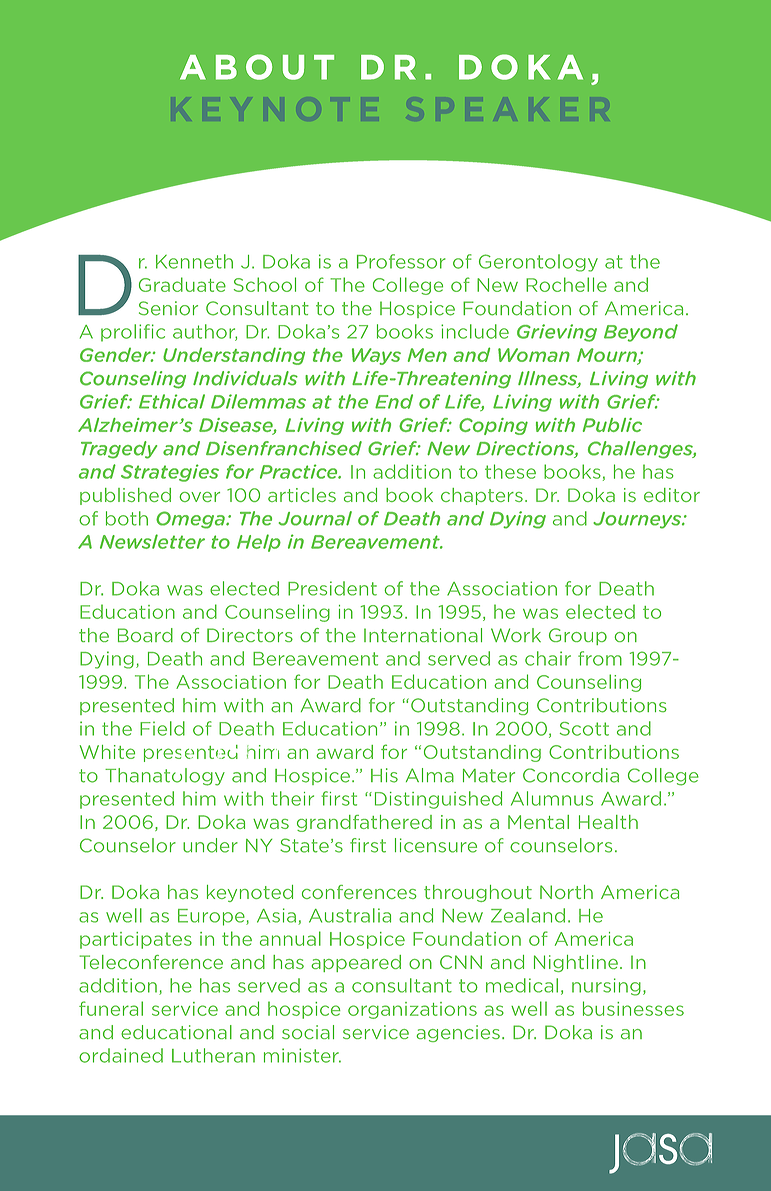 The width and height of the screenshot is (771, 1191). I want to click on Ethical, so click(172, 401).
